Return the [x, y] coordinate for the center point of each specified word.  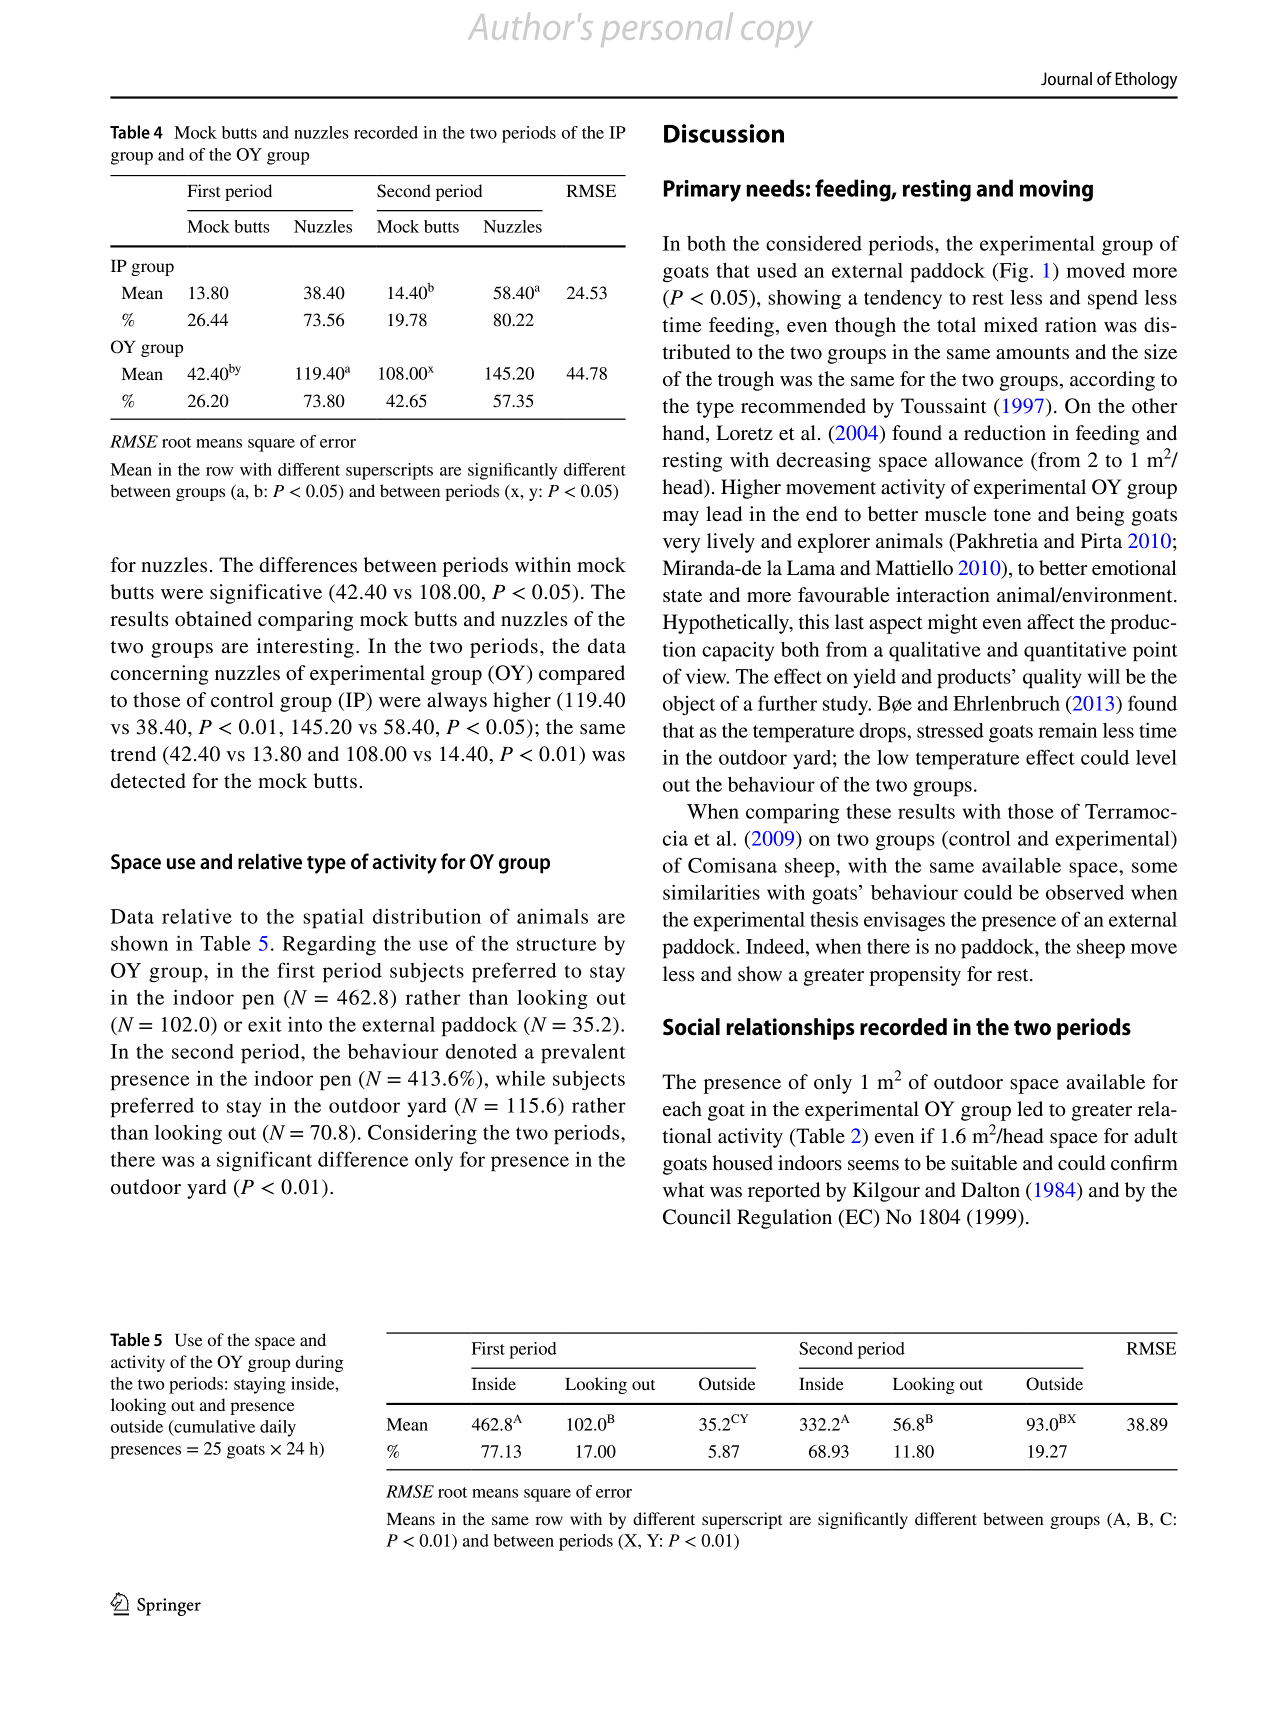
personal [667, 30]
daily [278, 1428]
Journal [1066, 78]
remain [1067, 730]
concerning [160, 675]
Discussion [724, 133]
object [689, 706]
